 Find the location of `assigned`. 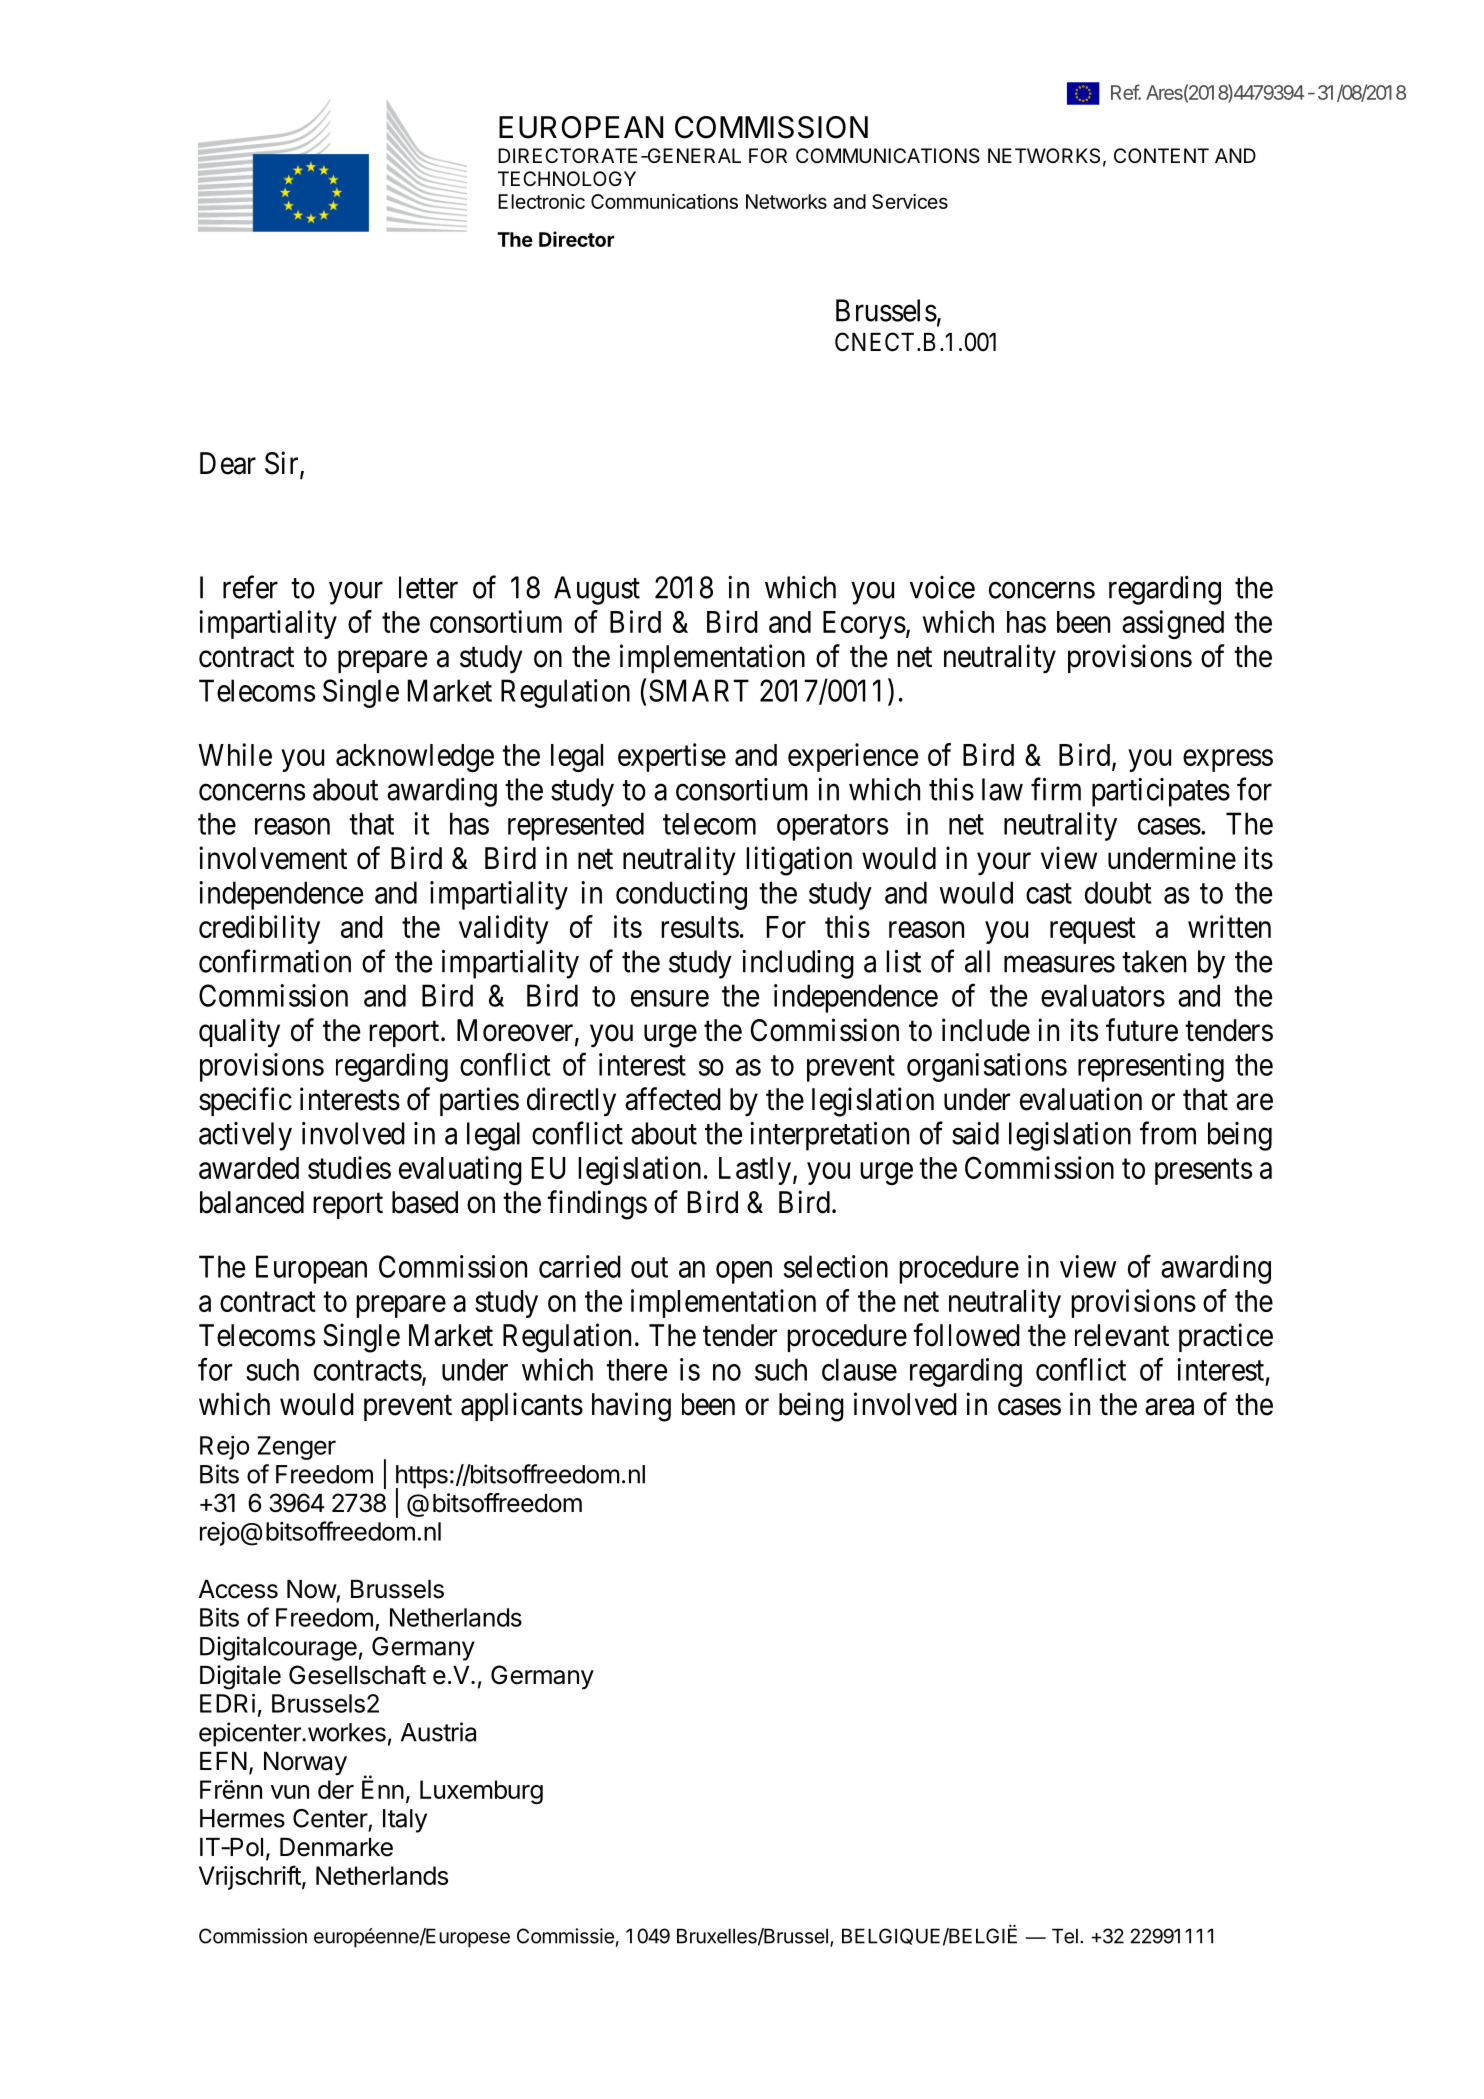

assigned is located at coordinates (1173, 624).
